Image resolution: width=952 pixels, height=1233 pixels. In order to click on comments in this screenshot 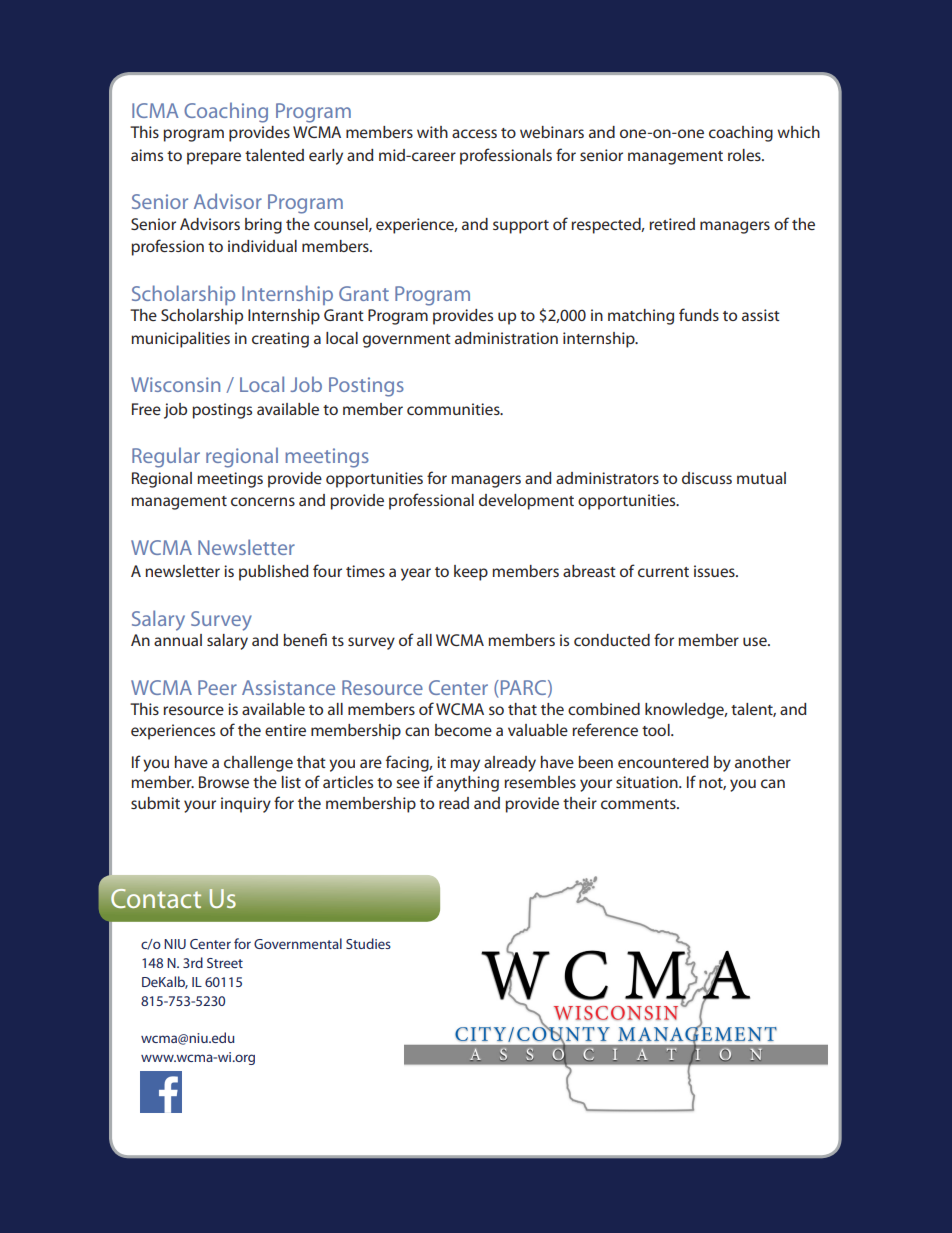, I will do `click(639, 804)`.
